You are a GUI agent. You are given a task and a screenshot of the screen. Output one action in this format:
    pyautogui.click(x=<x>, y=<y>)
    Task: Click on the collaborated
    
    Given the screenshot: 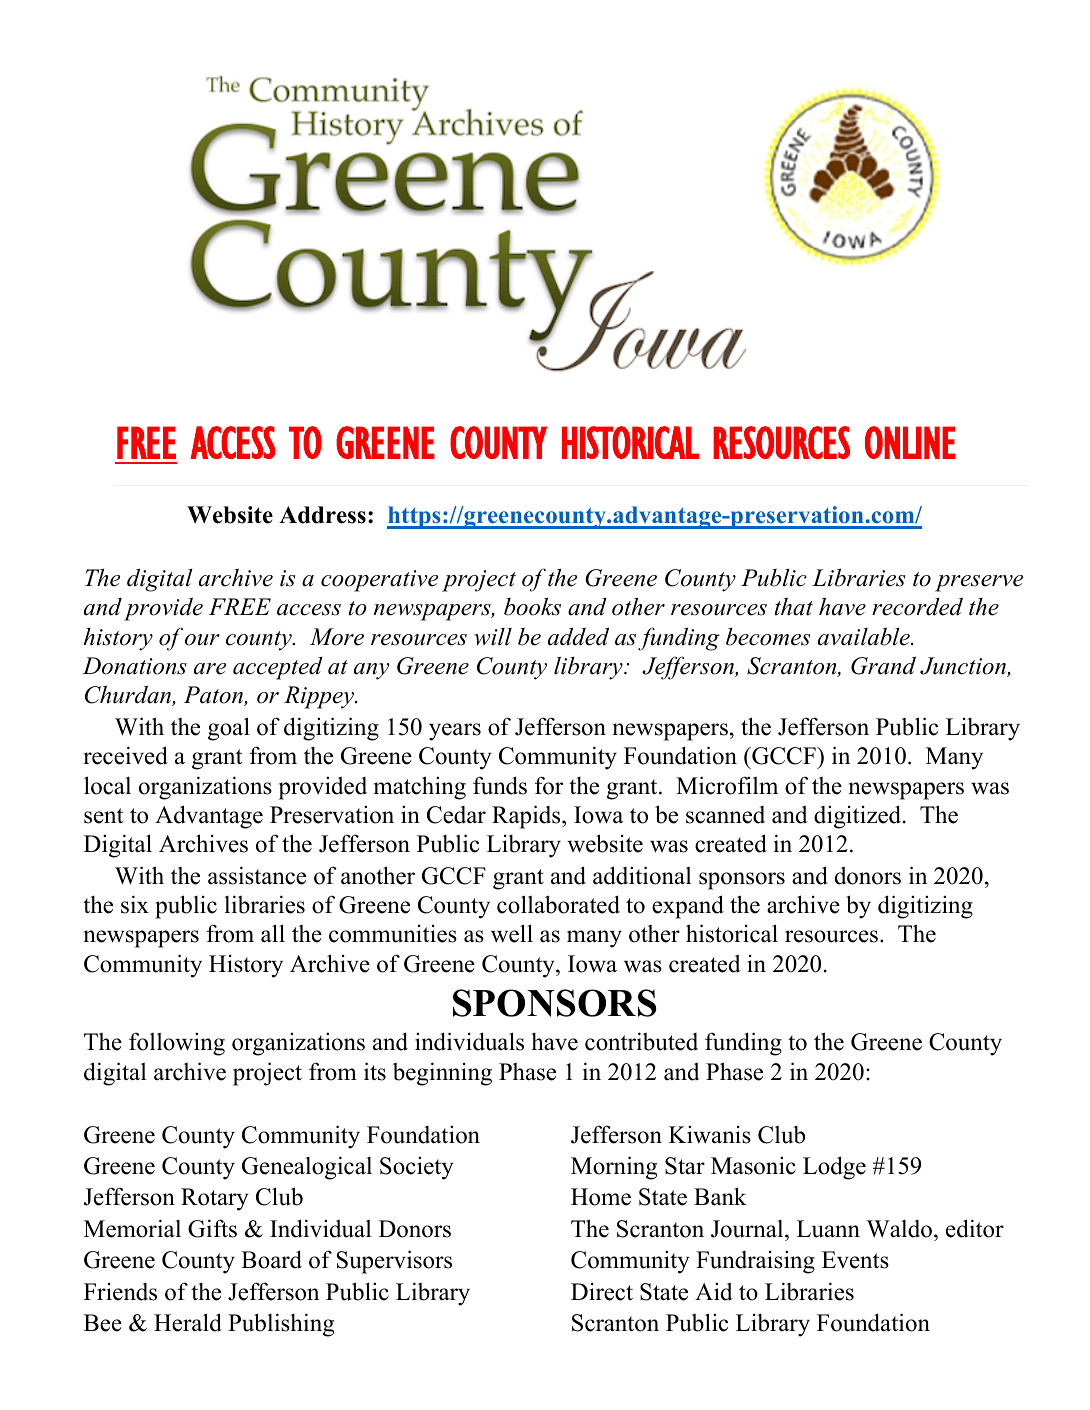 What is the action you would take?
    pyautogui.click(x=558, y=904)
